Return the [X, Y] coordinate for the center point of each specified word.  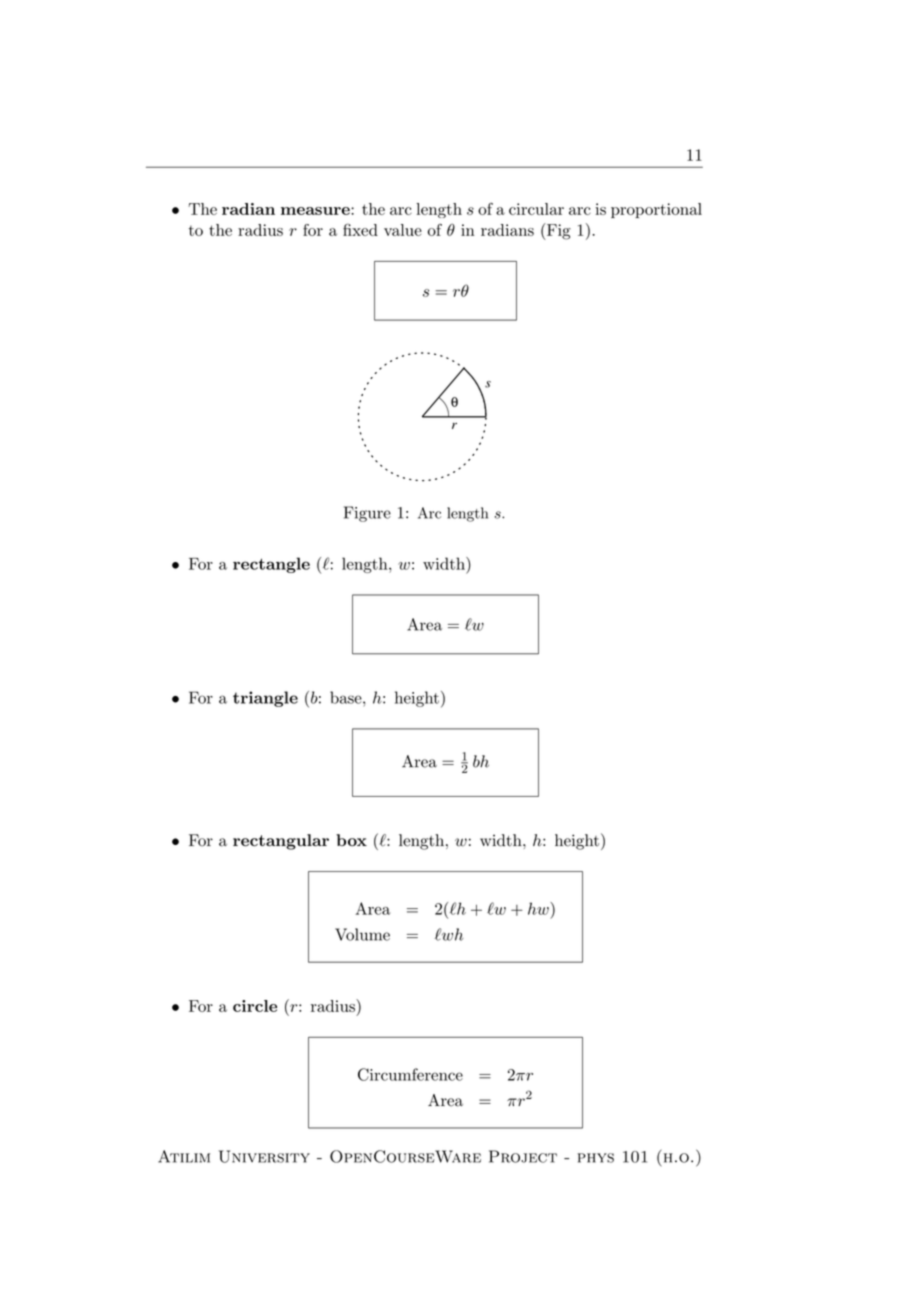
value [403, 230]
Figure [367, 514]
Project [523, 1156]
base [347, 697]
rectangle [271, 565]
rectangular [281, 842]
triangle [265, 699]
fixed [360, 229]
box [351, 840]
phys [596, 1158]
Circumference [410, 1074]
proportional [656, 210]
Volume [362, 934]
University [264, 1156]
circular [536, 209]
